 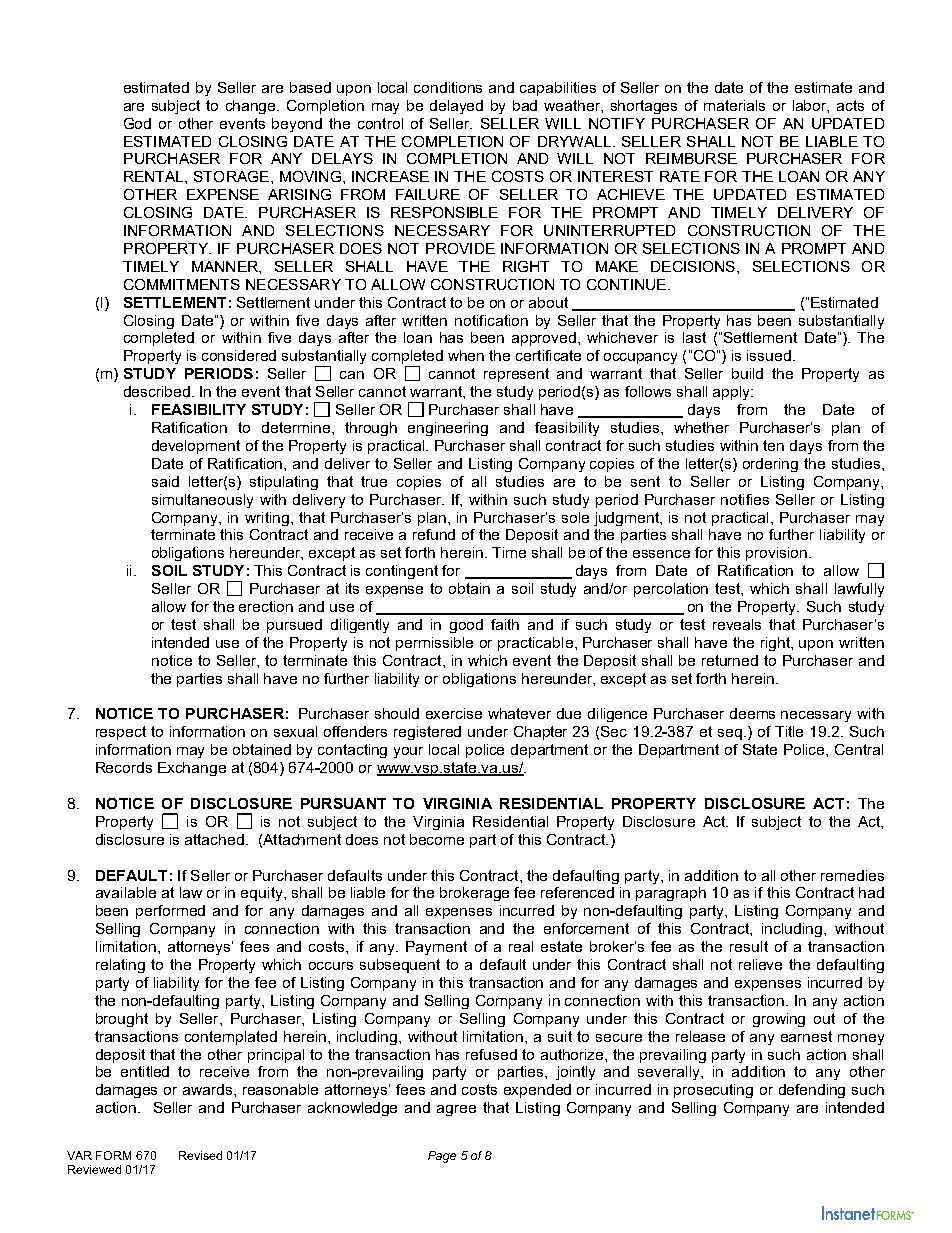 I want to click on development, so click(x=196, y=447).
